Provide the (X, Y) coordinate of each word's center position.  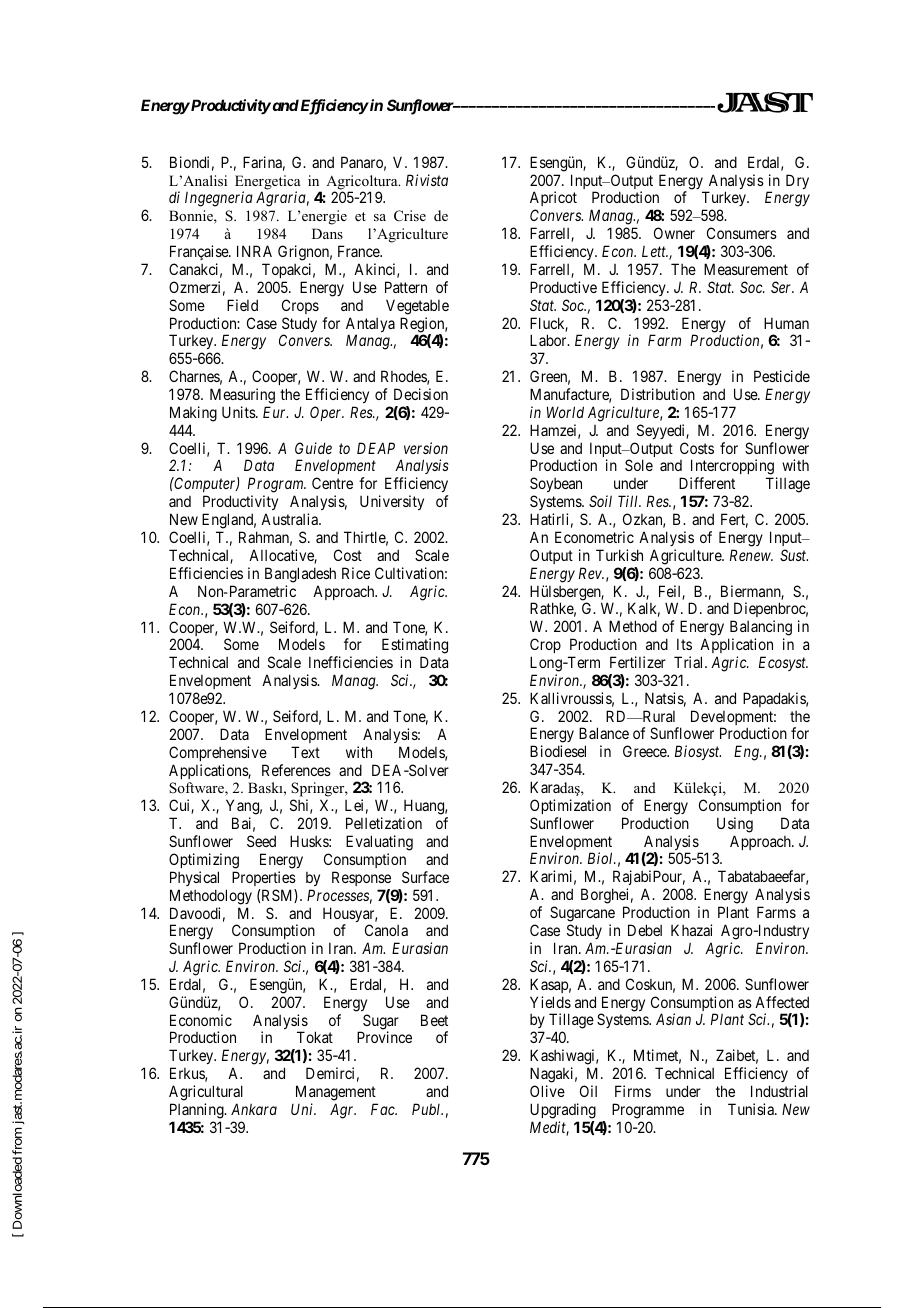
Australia (290, 519)
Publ (427, 1109)
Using (735, 825)
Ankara (254, 1109)
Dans (327, 233)
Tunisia (752, 1109)
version (426, 448)
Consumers (742, 233)
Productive (563, 287)
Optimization (570, 806)
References (296, 770)
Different (707, 483)
